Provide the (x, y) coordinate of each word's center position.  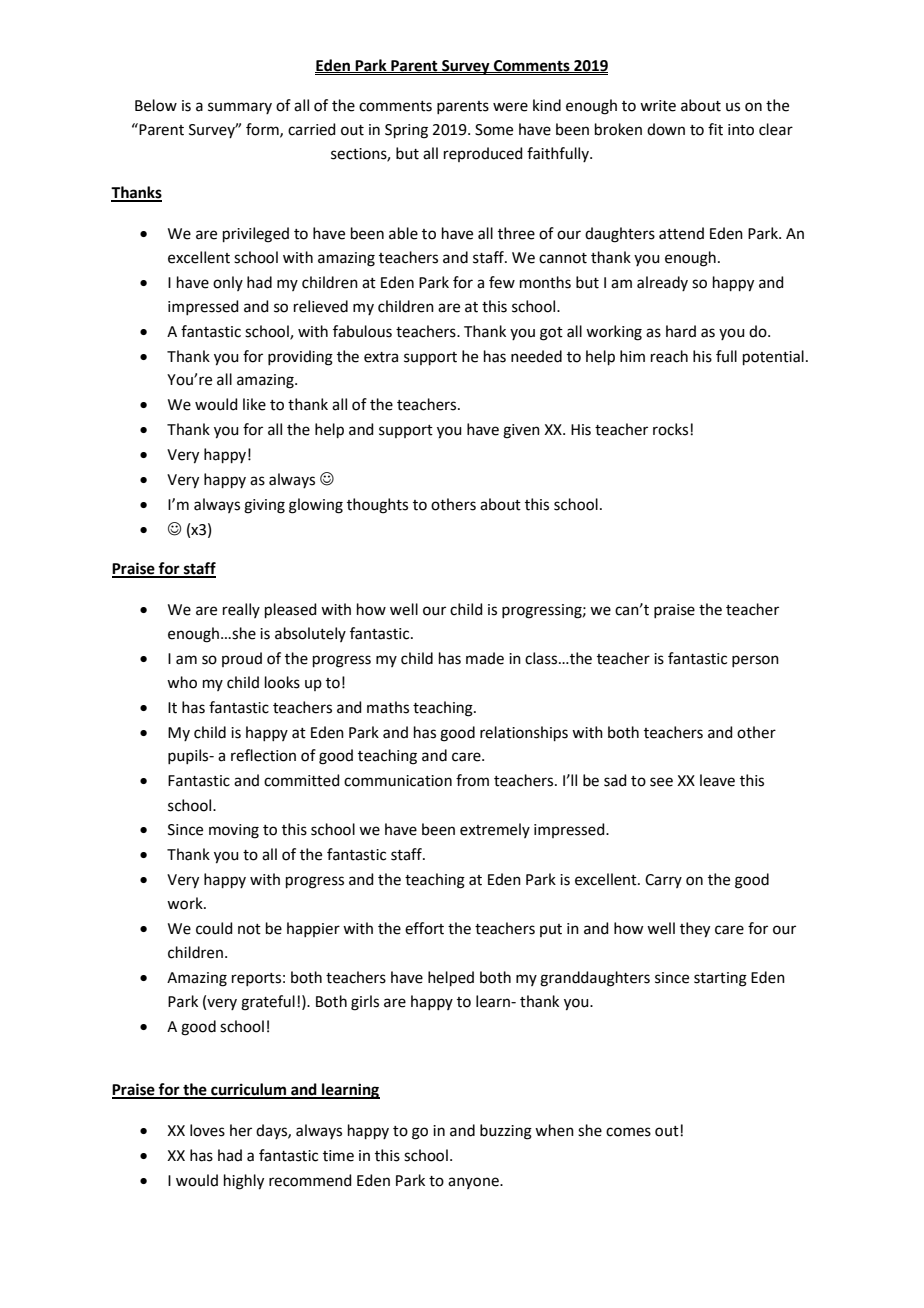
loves (207, 1130)
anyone (474, 1183)
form (263, 130)
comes (628, 1132)
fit (715, 129)
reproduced (483, 154)
